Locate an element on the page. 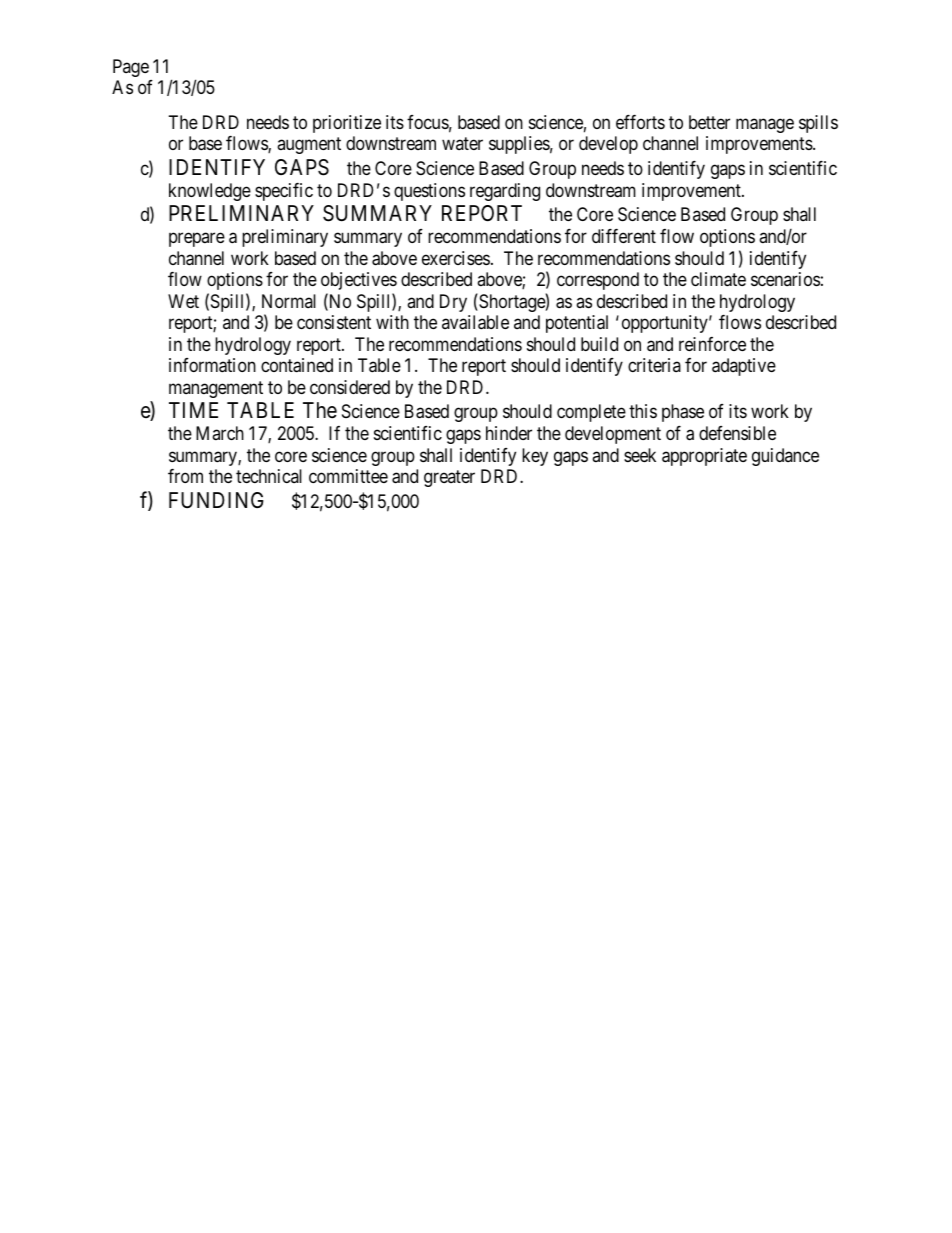 The image size is (952, 1233). prioritize is located at coordinates (347, 124).
